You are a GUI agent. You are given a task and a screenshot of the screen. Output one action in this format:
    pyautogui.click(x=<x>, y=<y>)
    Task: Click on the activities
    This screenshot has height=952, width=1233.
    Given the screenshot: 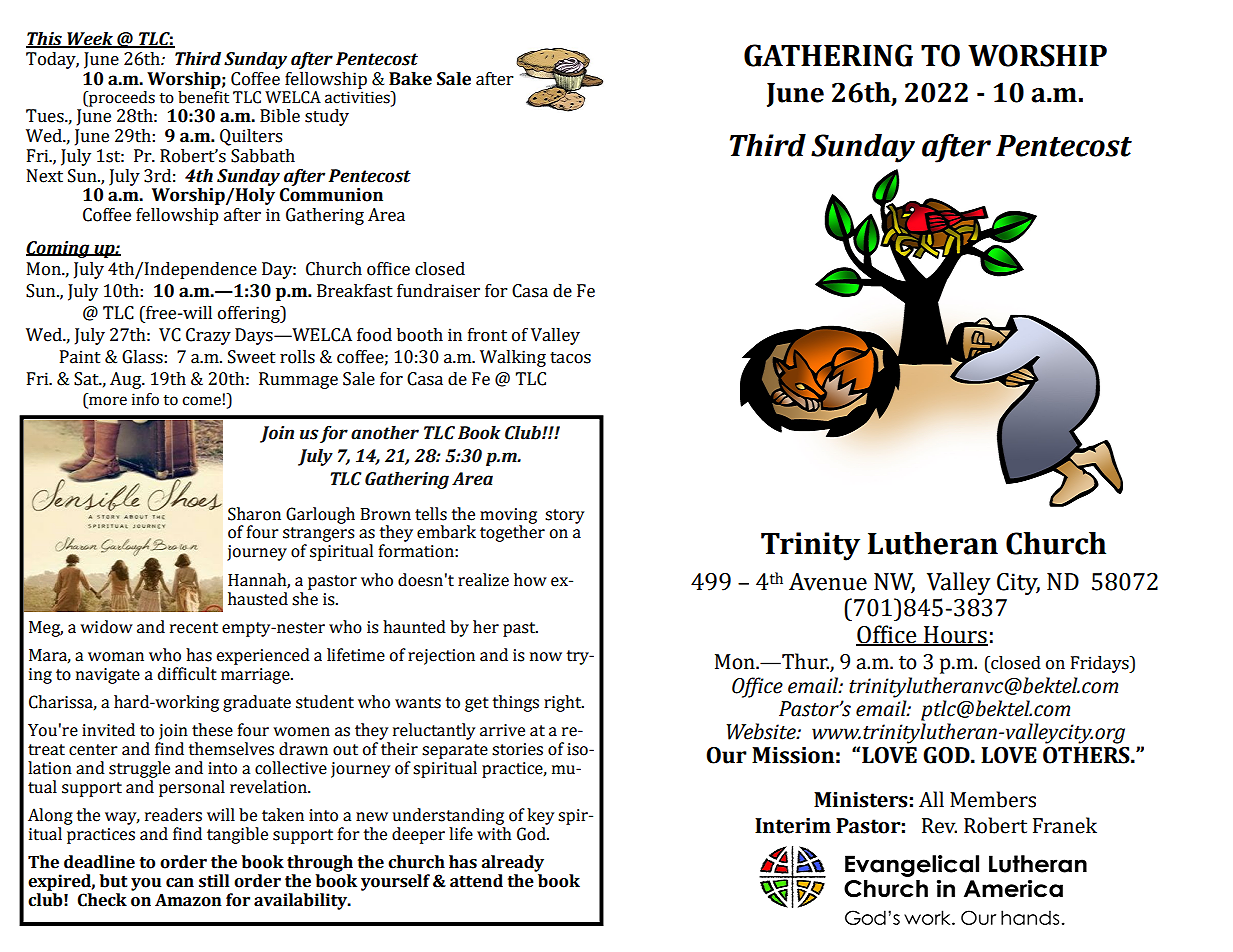 What is the action you would take?
    pyautogui.click(x=358, y=98)
